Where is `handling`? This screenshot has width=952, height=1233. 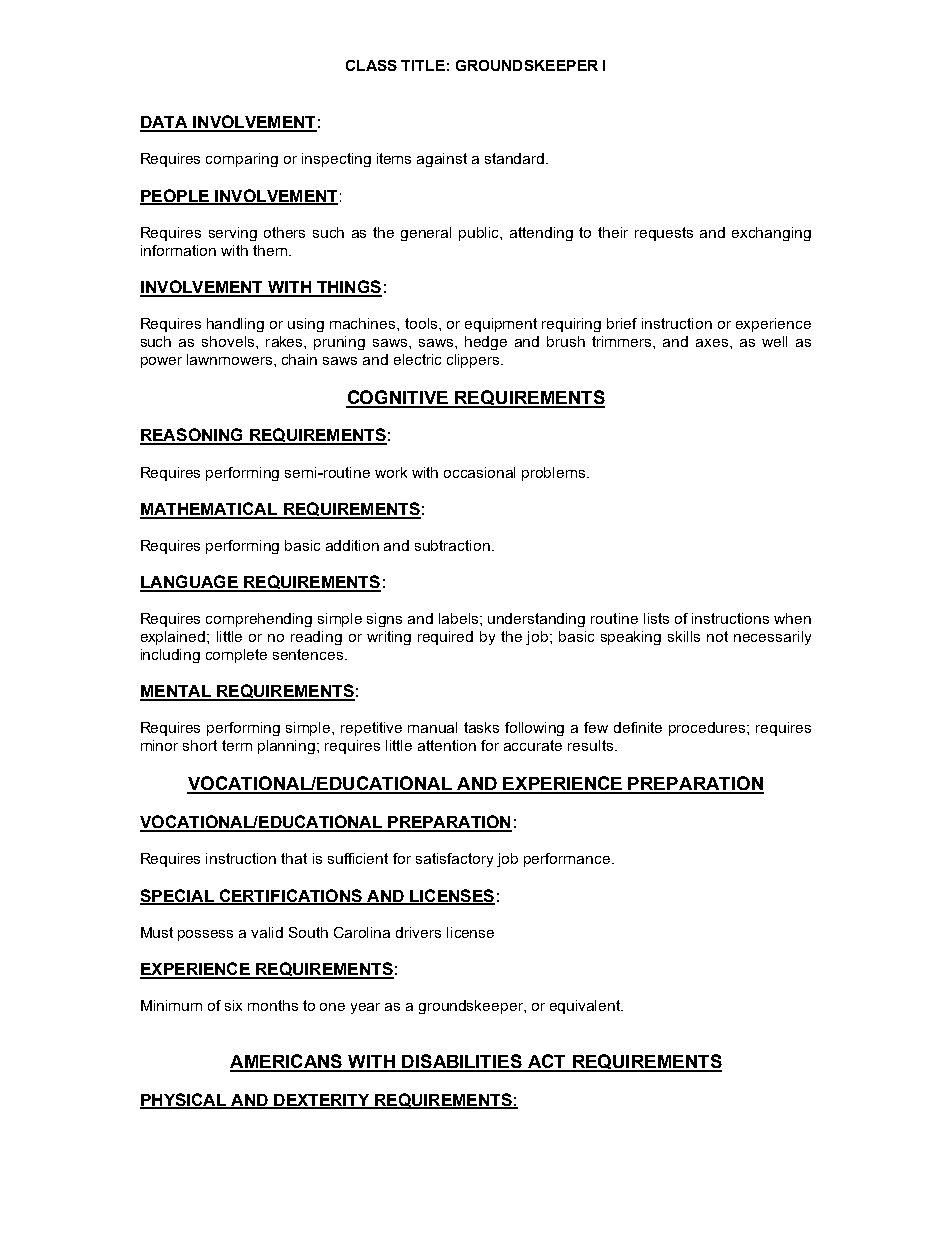 handling is located at coordinates (235, 325).
